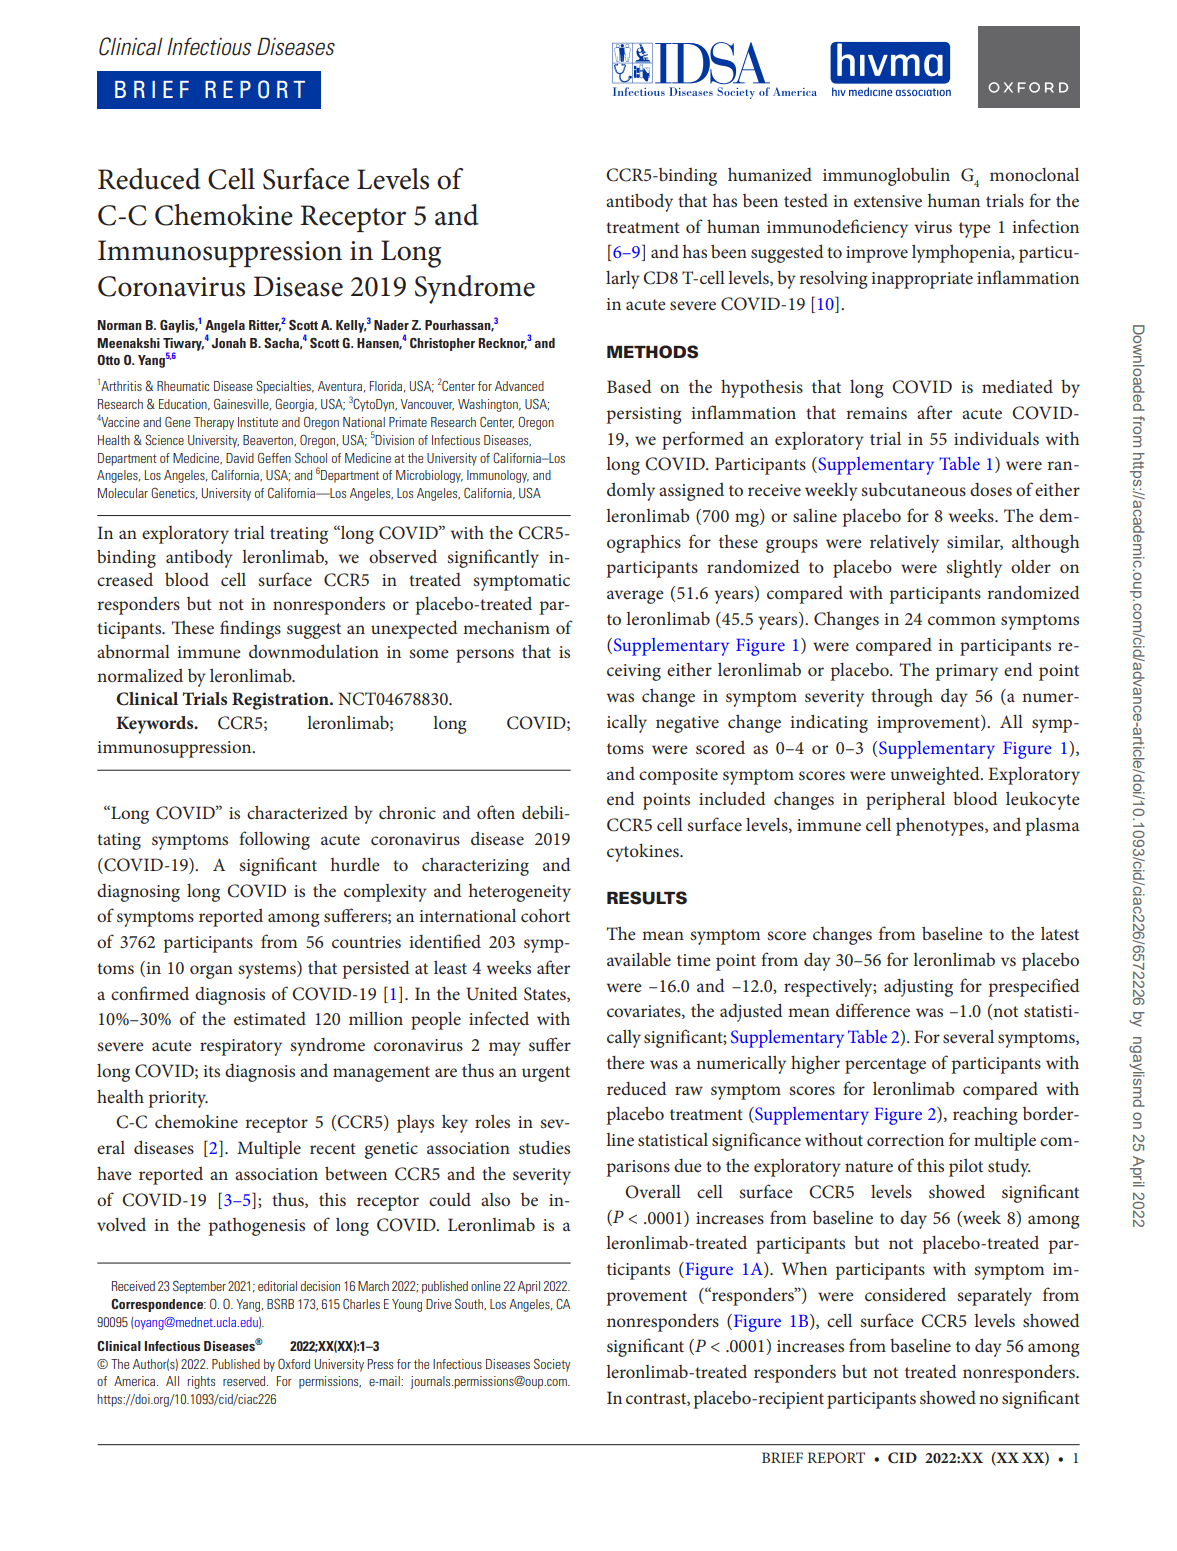 The height and width of the image is (1551, 1177). What do you see at coordinates (885, 1066) in the image?
I see `percentage` at bounding box center [885, 1066].
